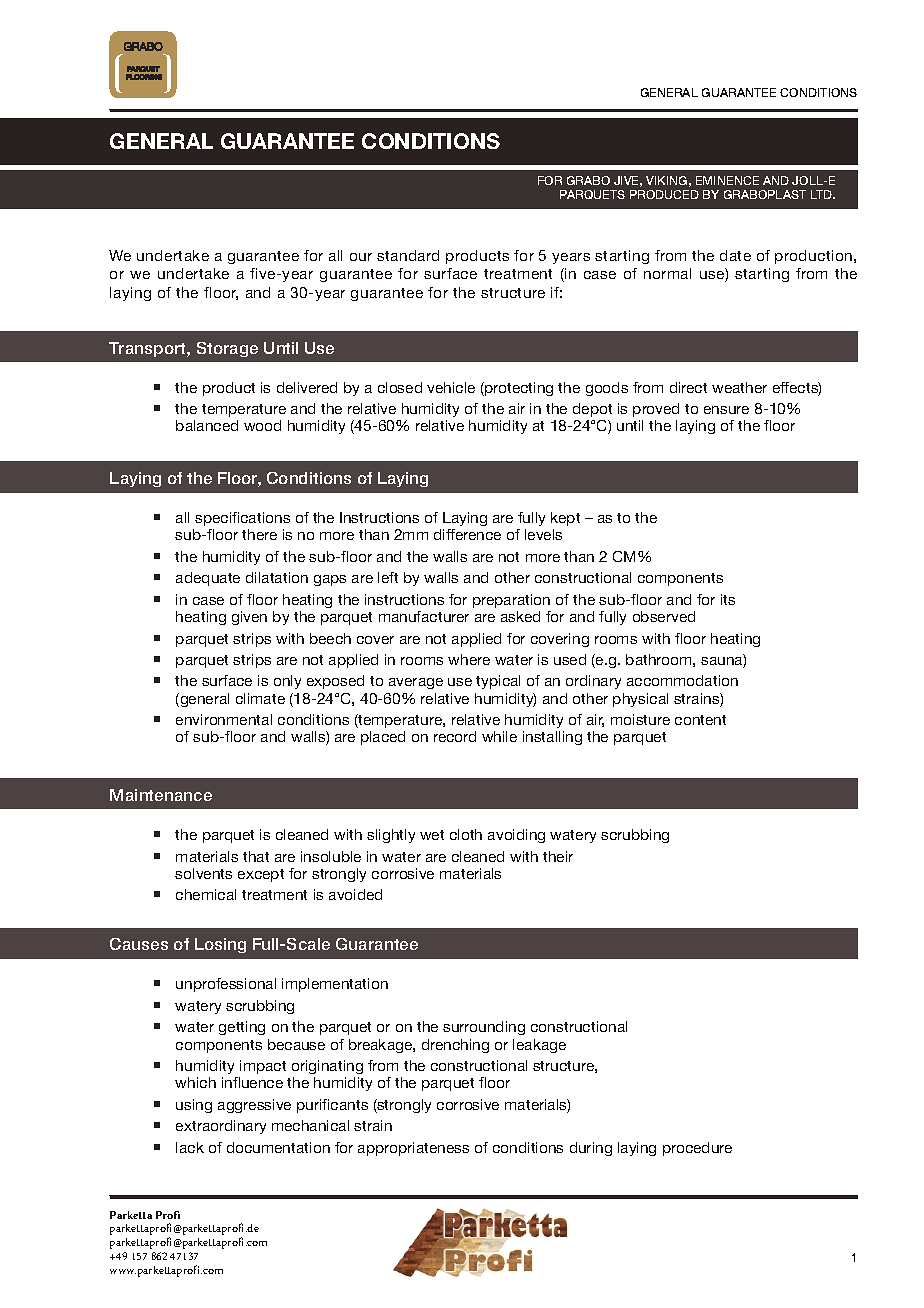 The height and width of the page is (1308, 924). Describe the element at coordinates (466, 834) in the page. I see `cloth` at that location.
